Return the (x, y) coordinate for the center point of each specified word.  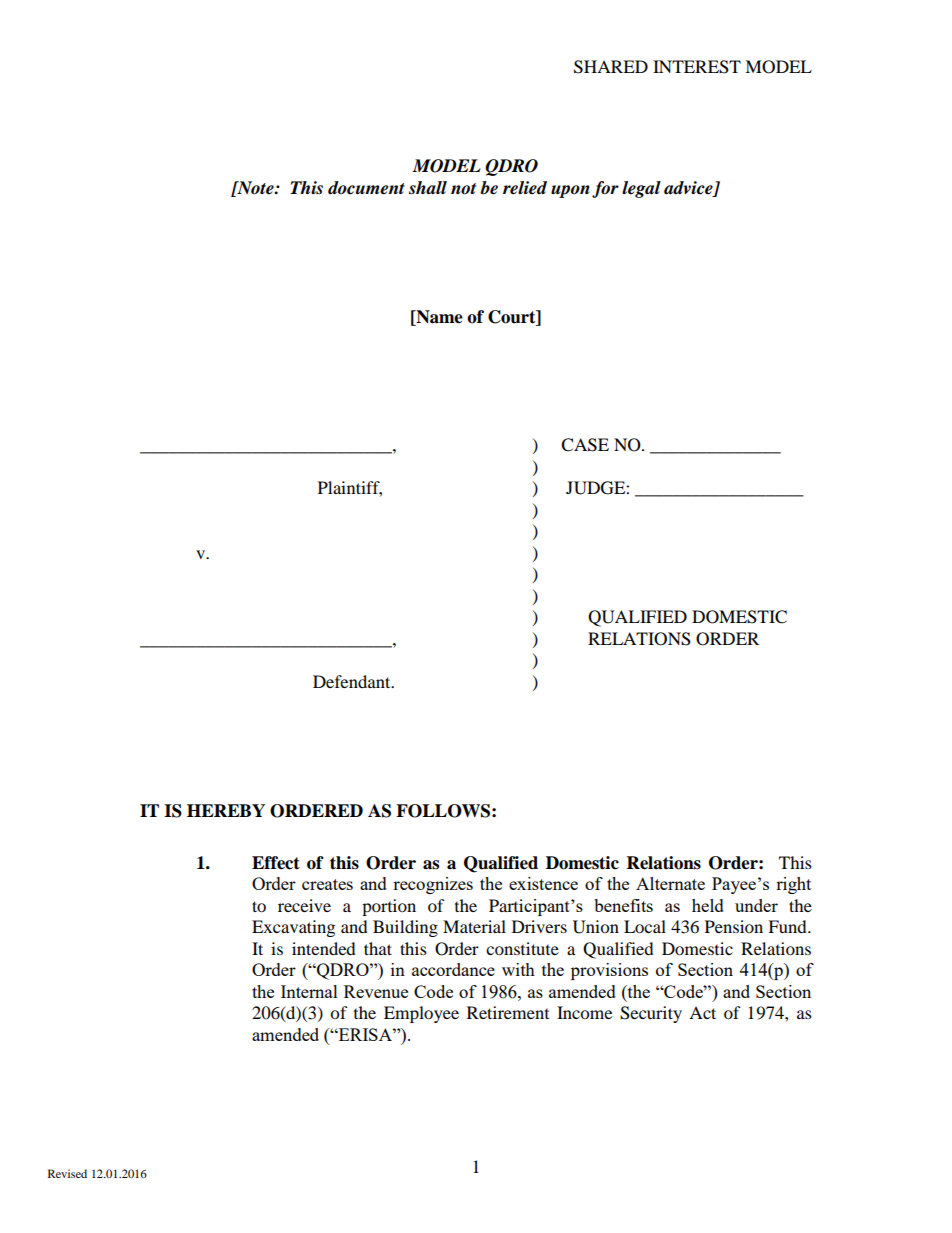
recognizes (433, 885)
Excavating (293, 928)
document (366, 188)
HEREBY (226, 810)
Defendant (353, 681)
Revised (67, 1173)
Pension (734, 926)
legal (641, 189)
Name (438, 317)
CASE (585, 445)
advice (689, 188)
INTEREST (697, 67)
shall (428, 188)
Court (513, 317)
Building (405, 928)
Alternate (670, 883)
